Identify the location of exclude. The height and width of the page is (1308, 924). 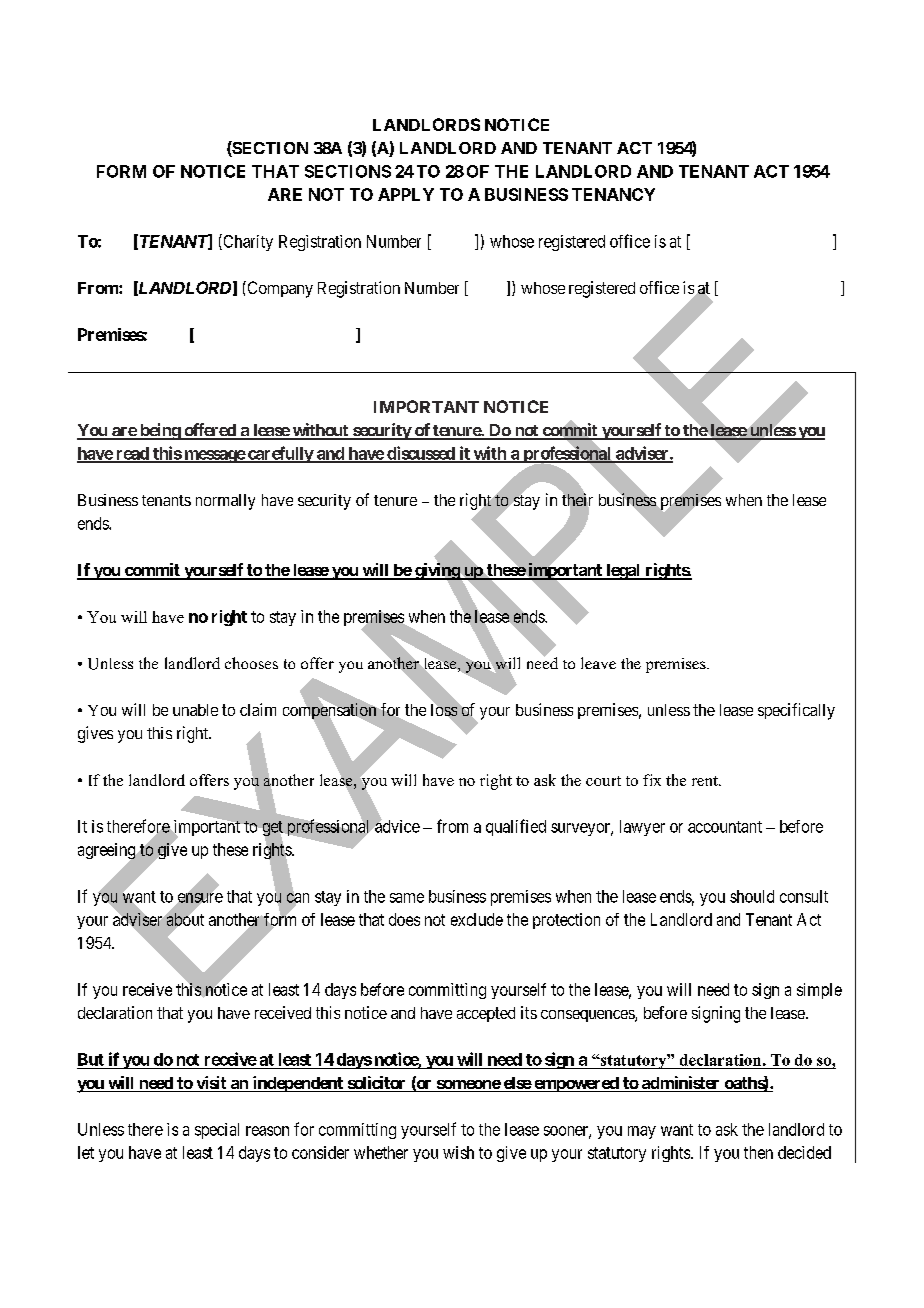
(477, 919).
